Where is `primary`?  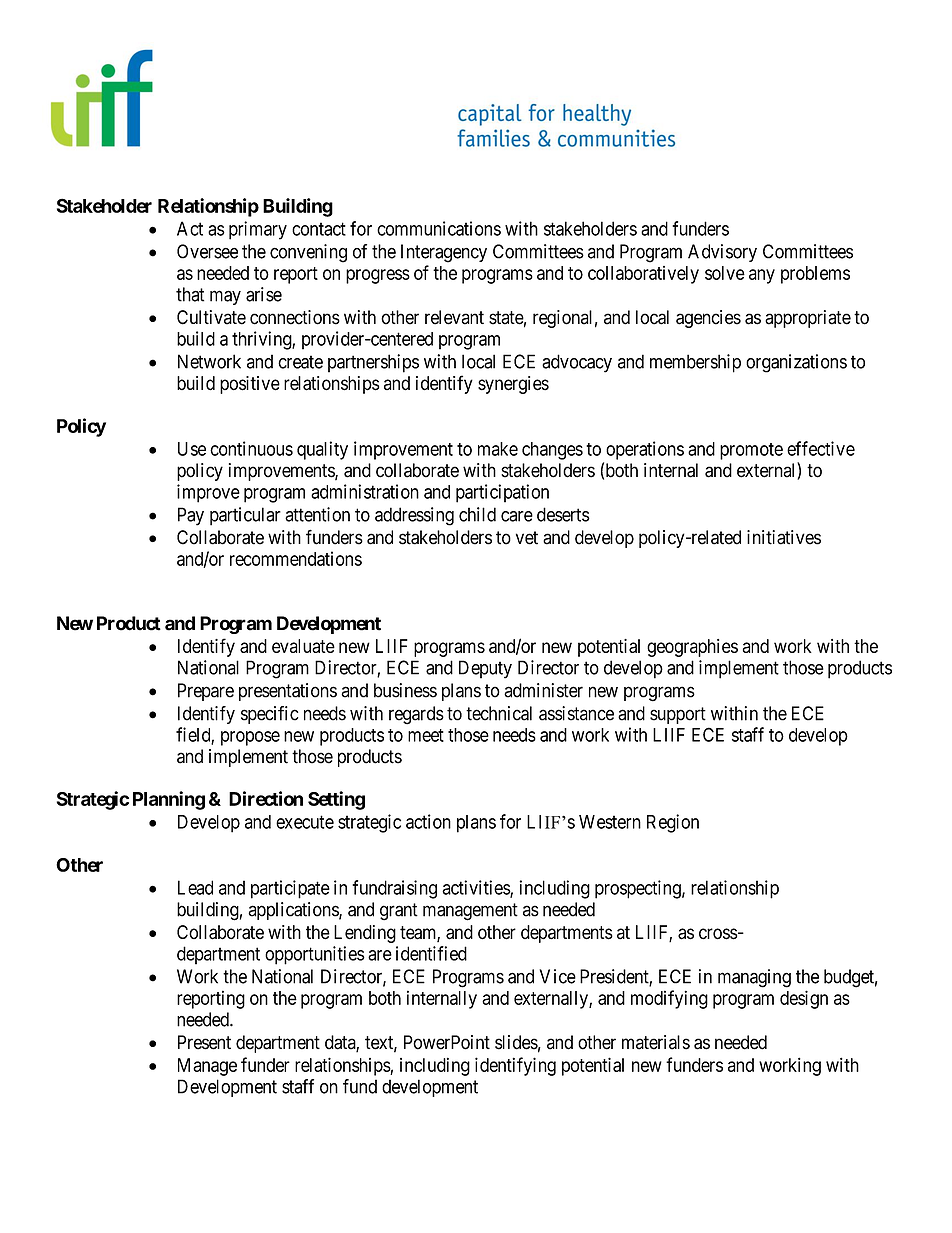 primary is located at coordinates (258, 230).
